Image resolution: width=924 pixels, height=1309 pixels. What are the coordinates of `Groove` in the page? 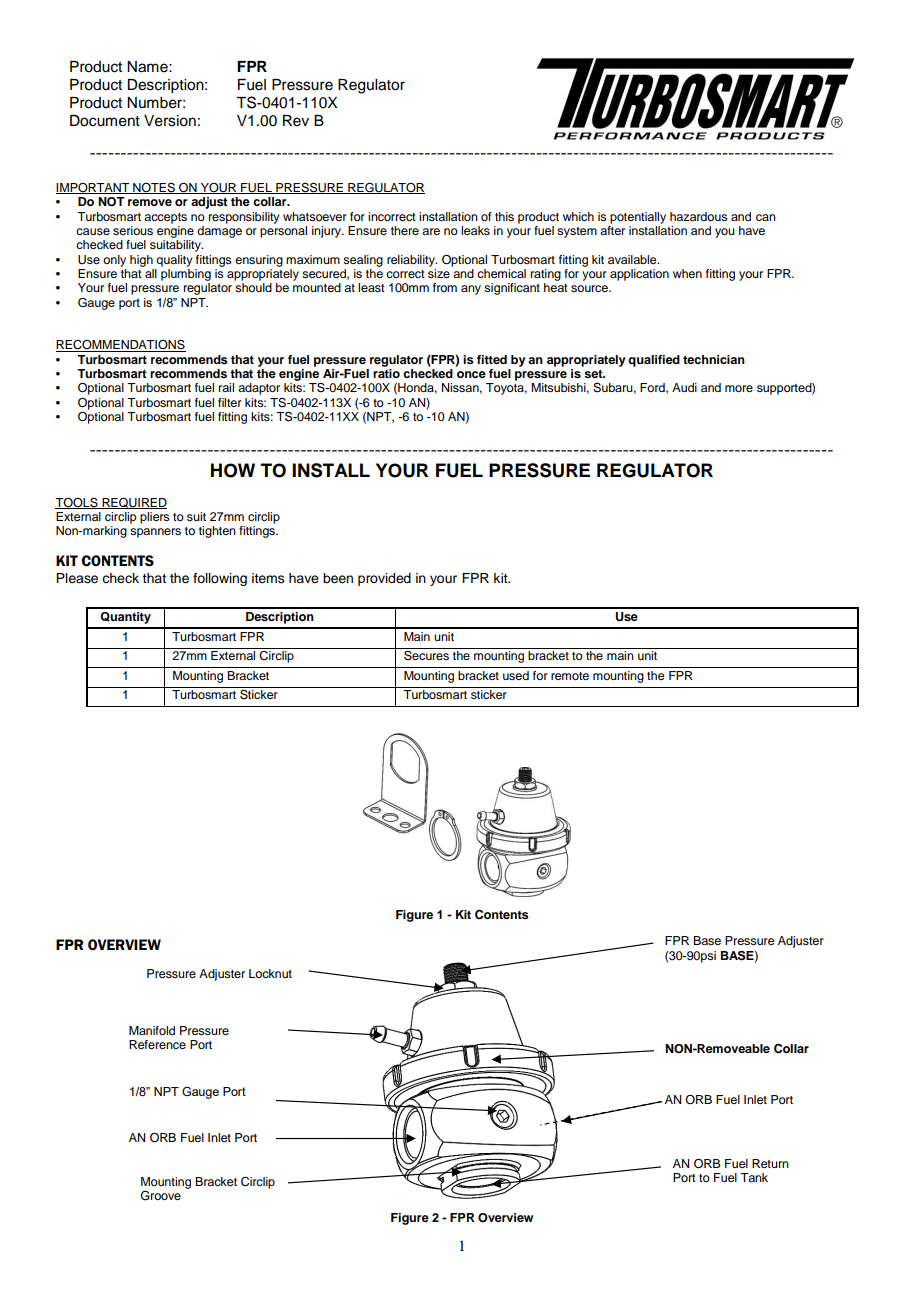 It's located at (161, 1195).
